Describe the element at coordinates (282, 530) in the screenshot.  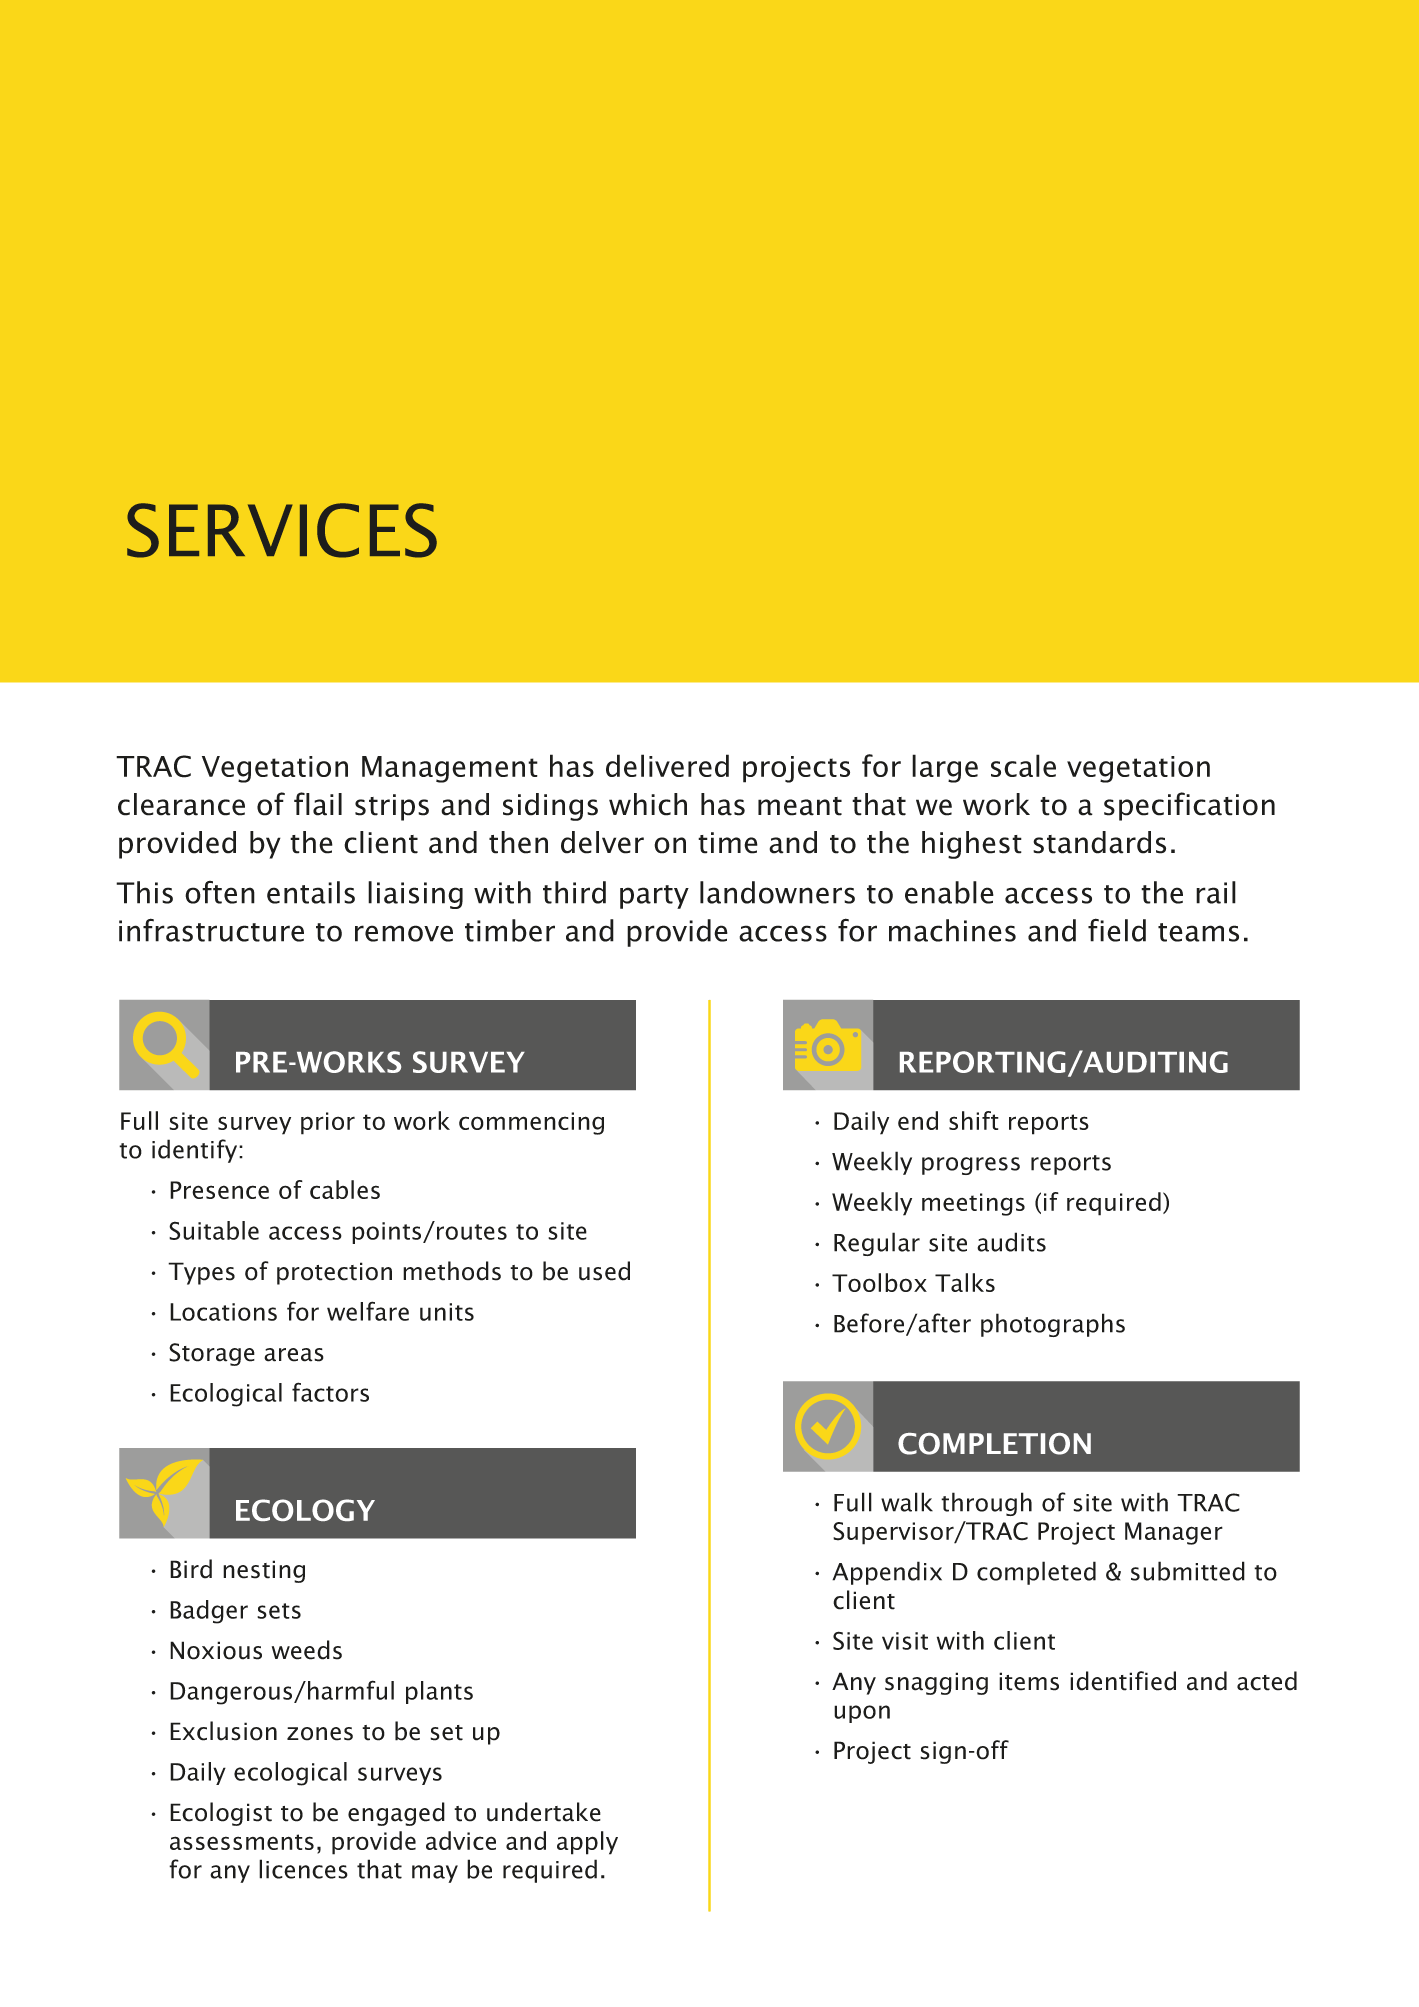
I see `SERVICES` at that location.
